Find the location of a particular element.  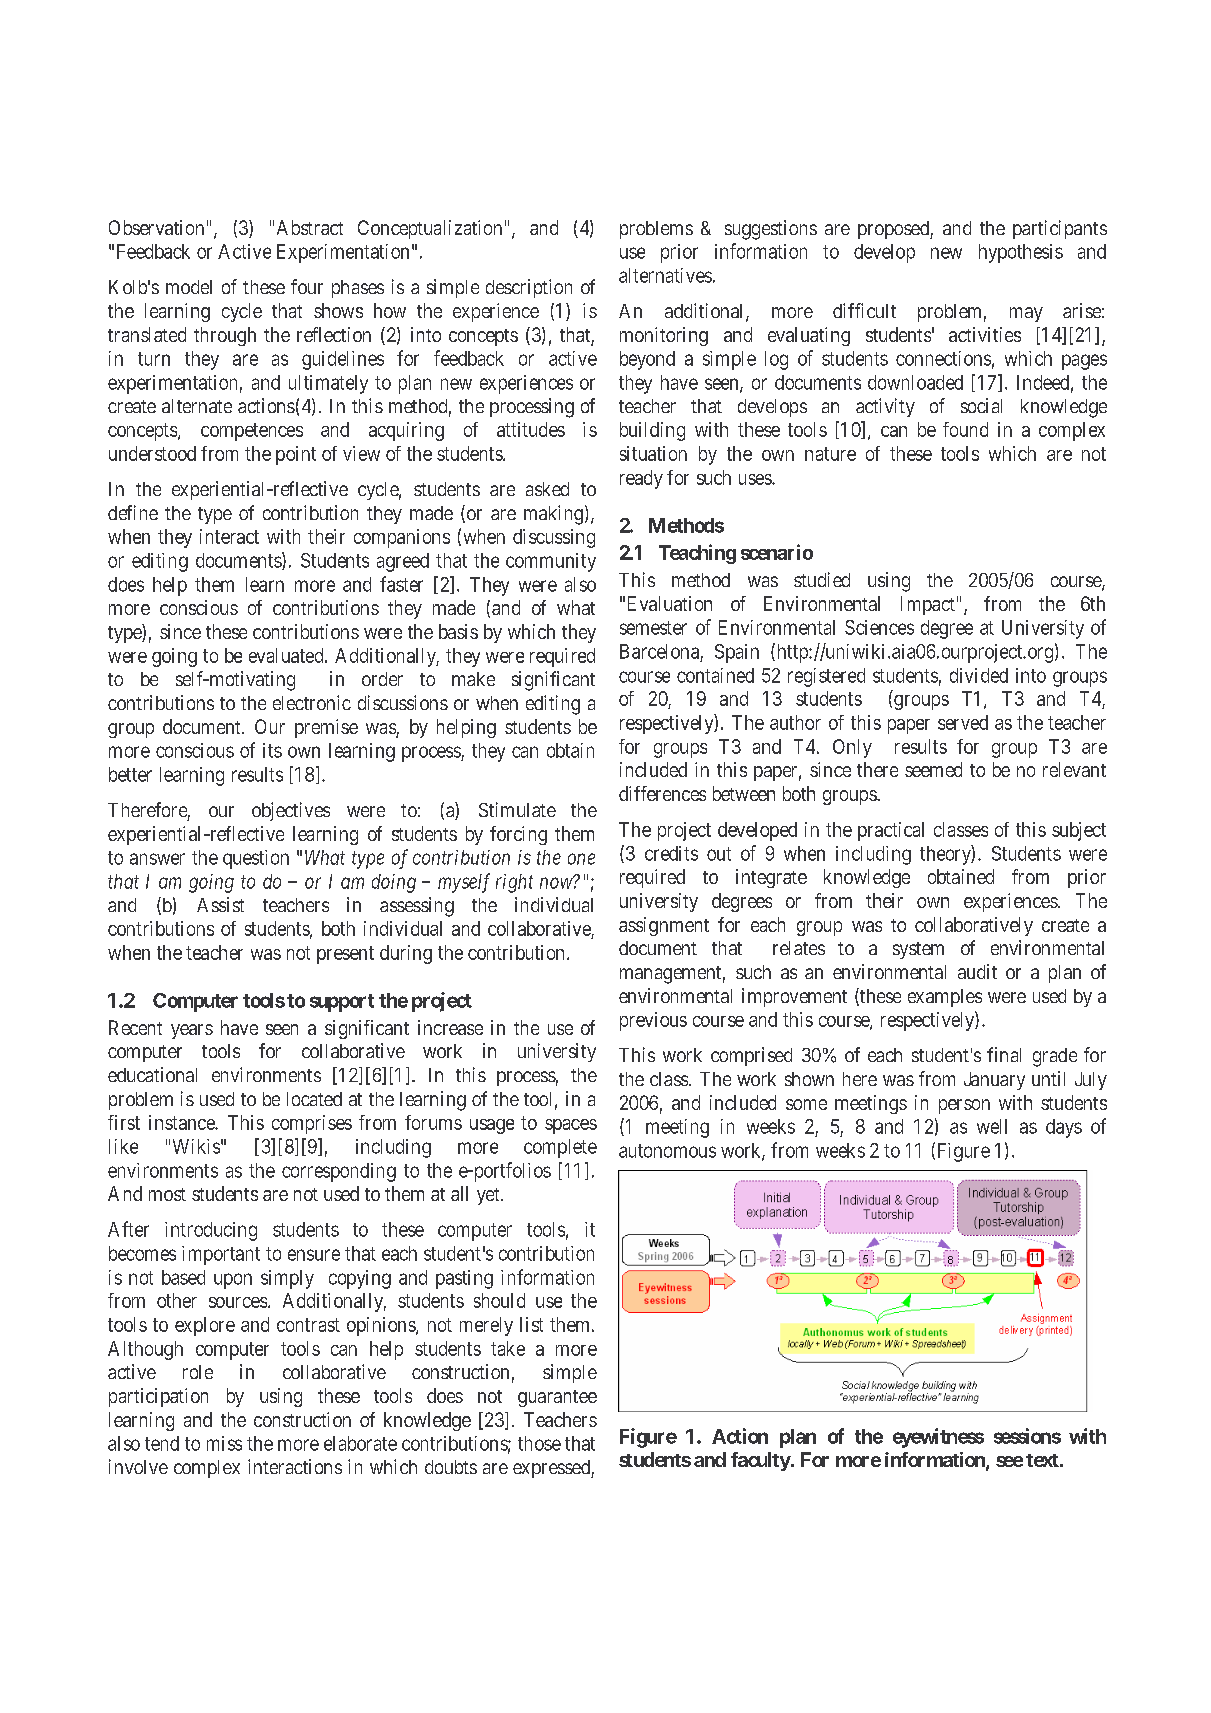

electronic is located at coordinates (312, 702).
